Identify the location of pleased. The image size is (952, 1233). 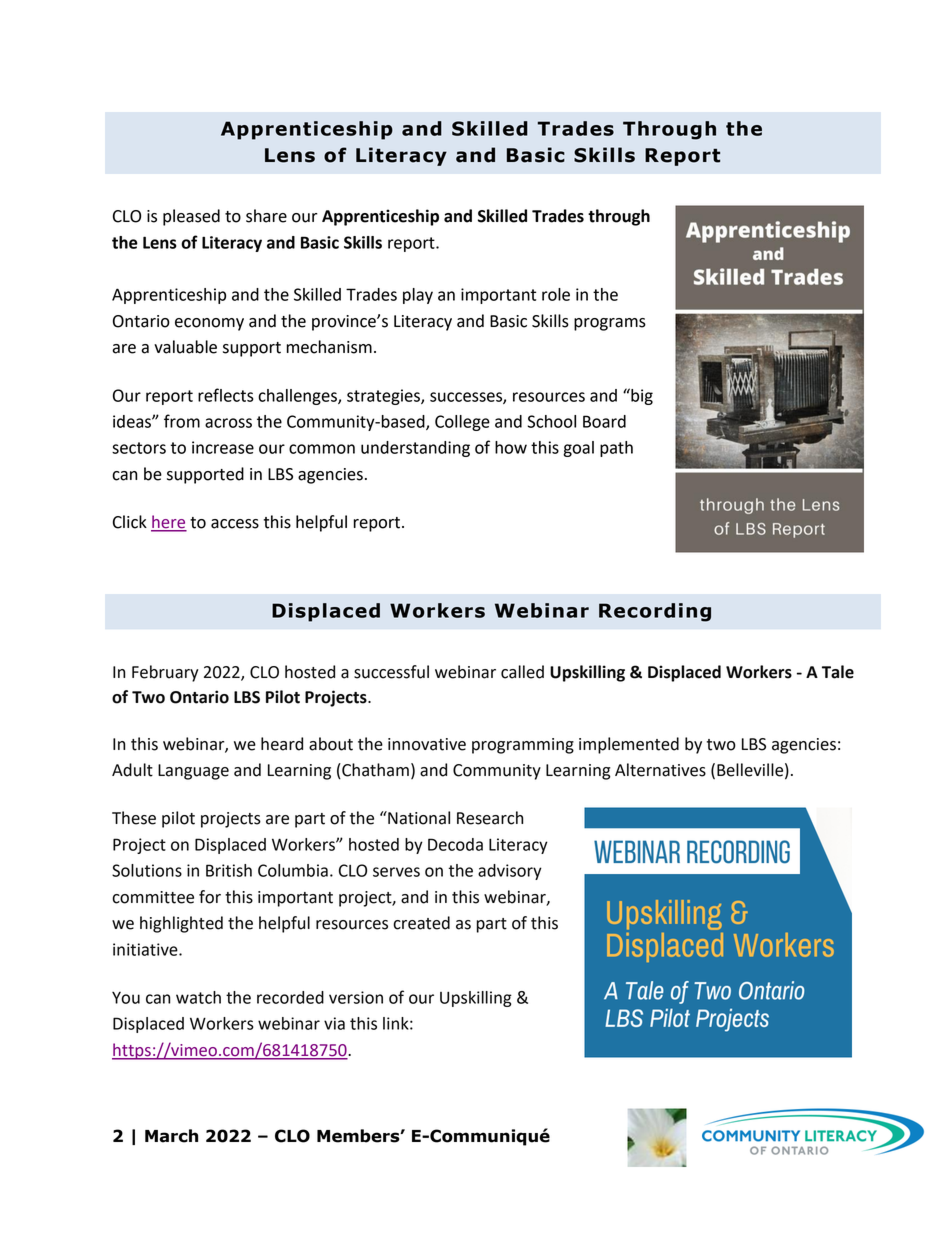
(191, 217).
